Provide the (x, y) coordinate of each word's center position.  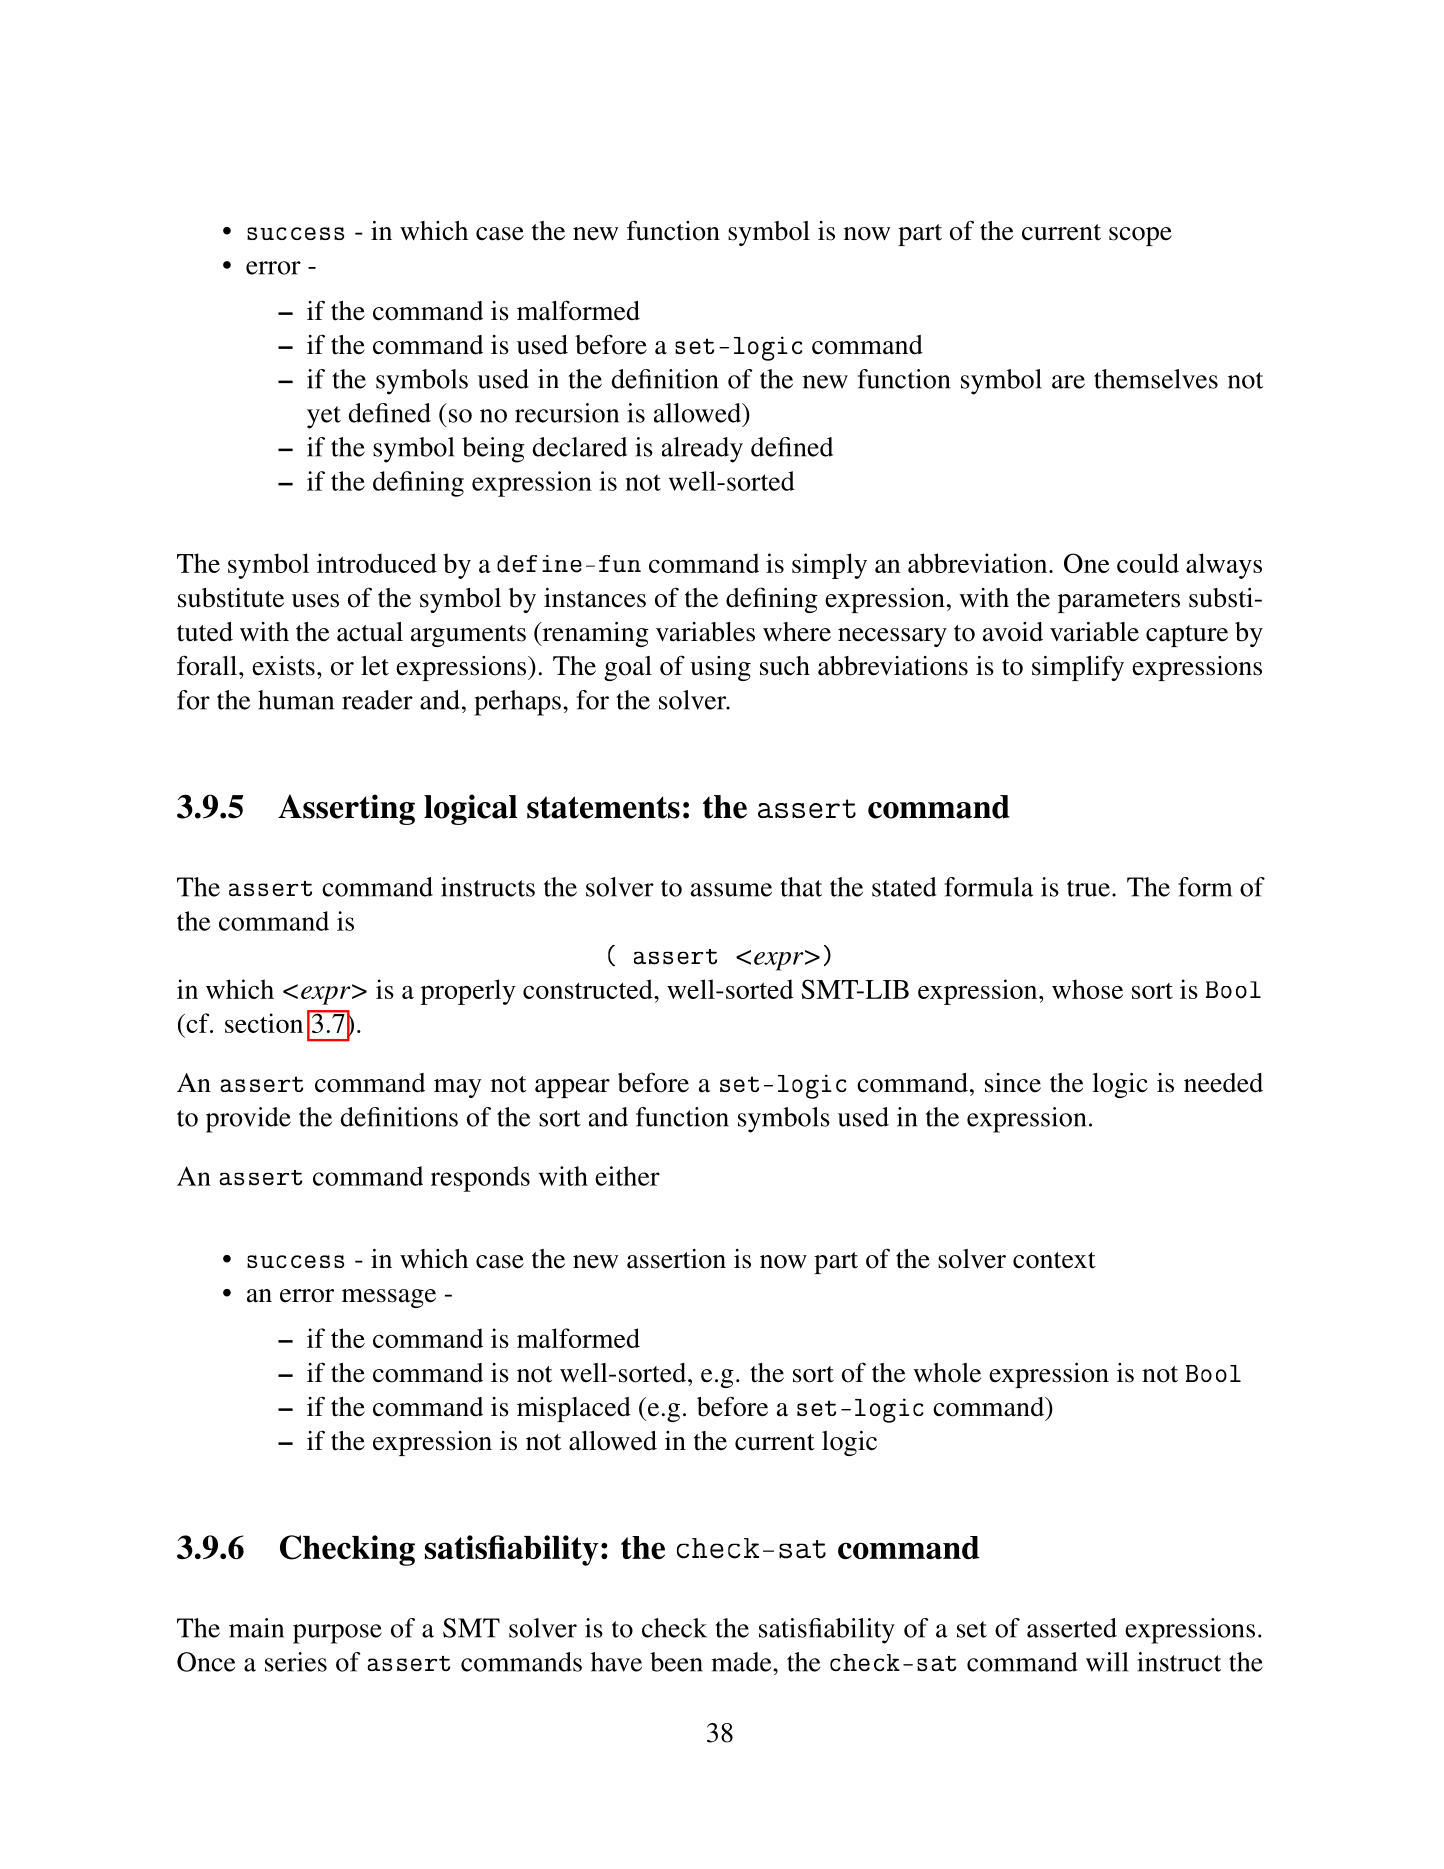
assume (731, 890)
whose (1087, 989)
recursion (567, 413)
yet (324, 417)
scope (1140, 236)
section (264, 1023)
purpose (337, 1634)
